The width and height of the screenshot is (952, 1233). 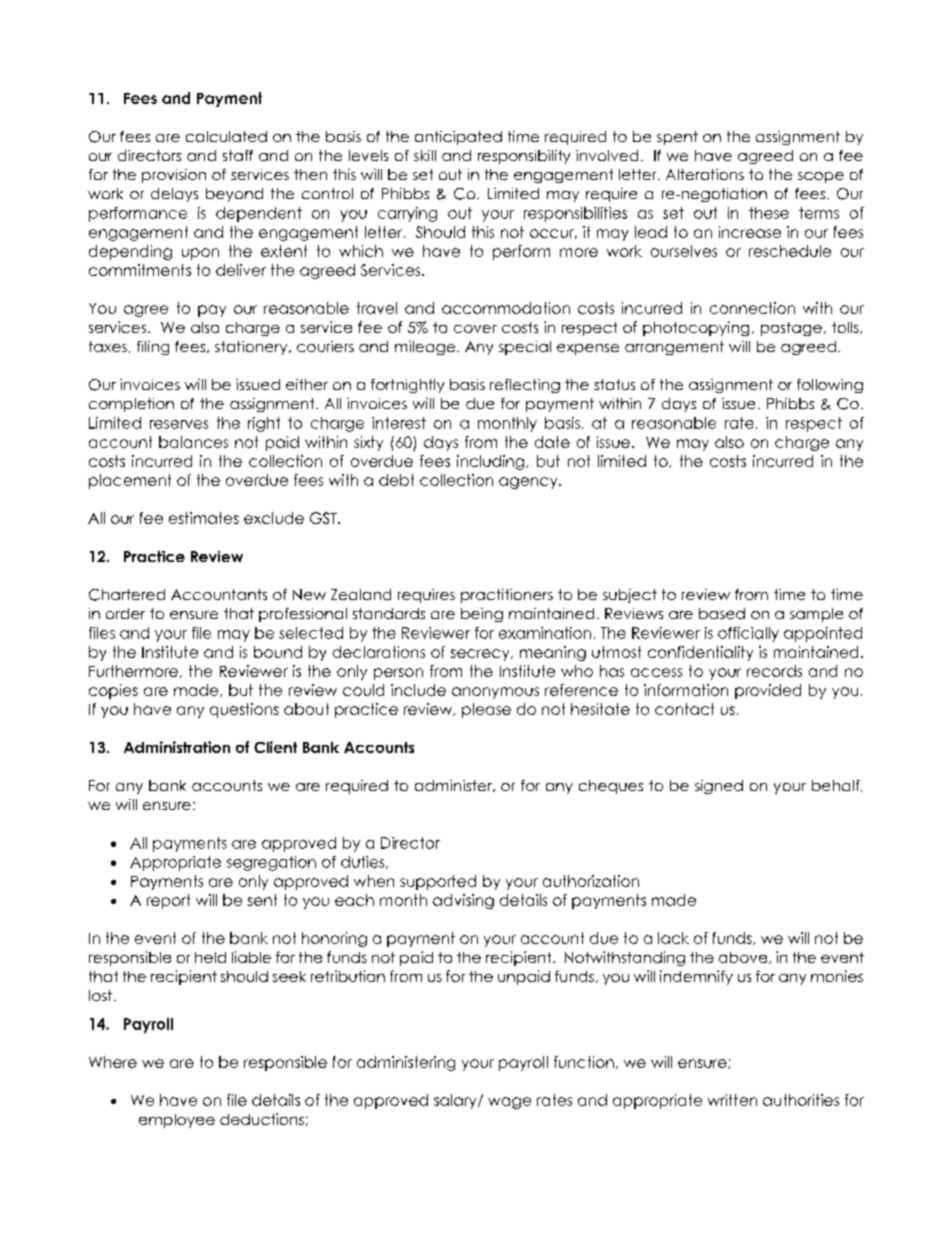 I want to click on Alterations, so click(x=705, y=174).
